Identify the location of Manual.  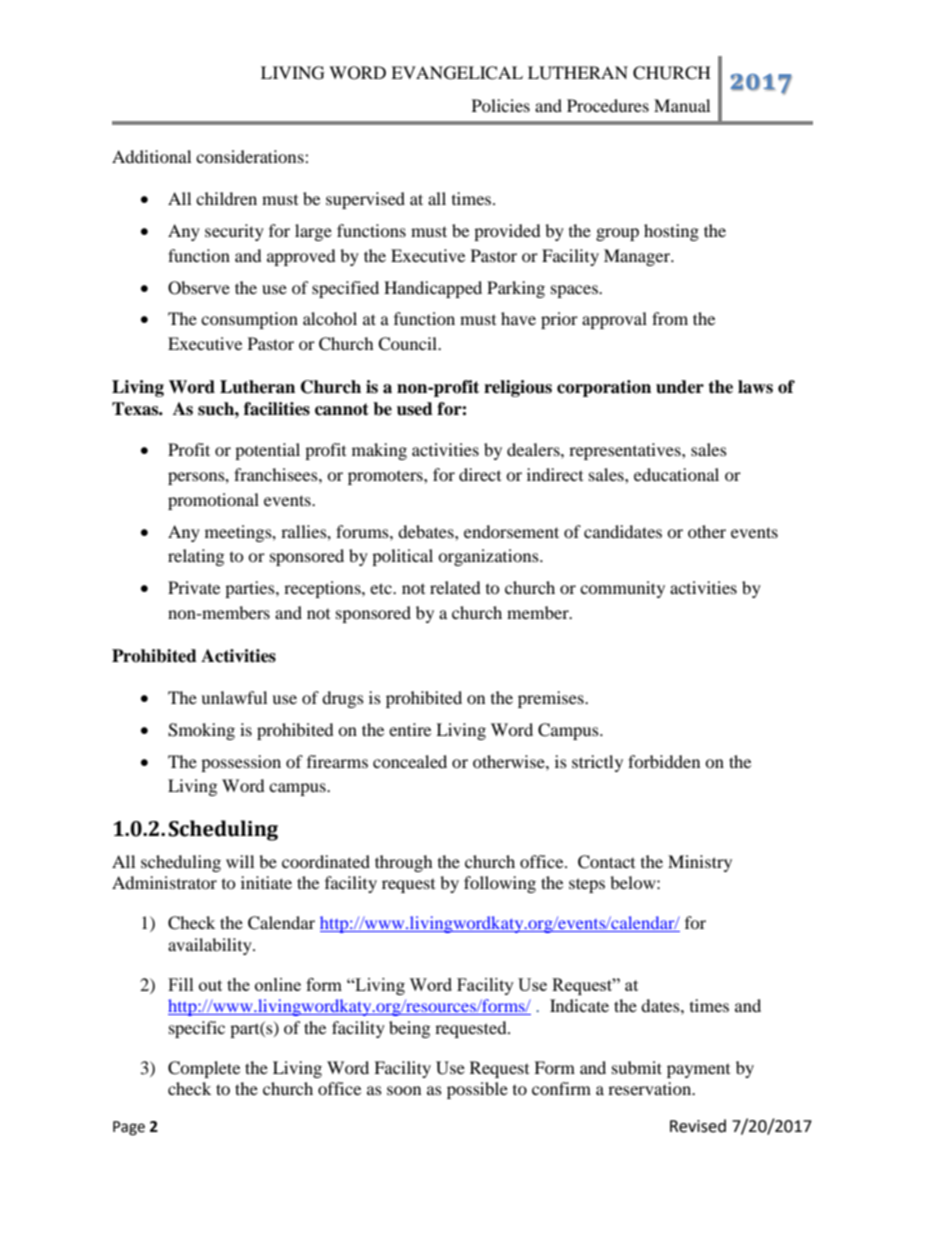
(682, 105).
